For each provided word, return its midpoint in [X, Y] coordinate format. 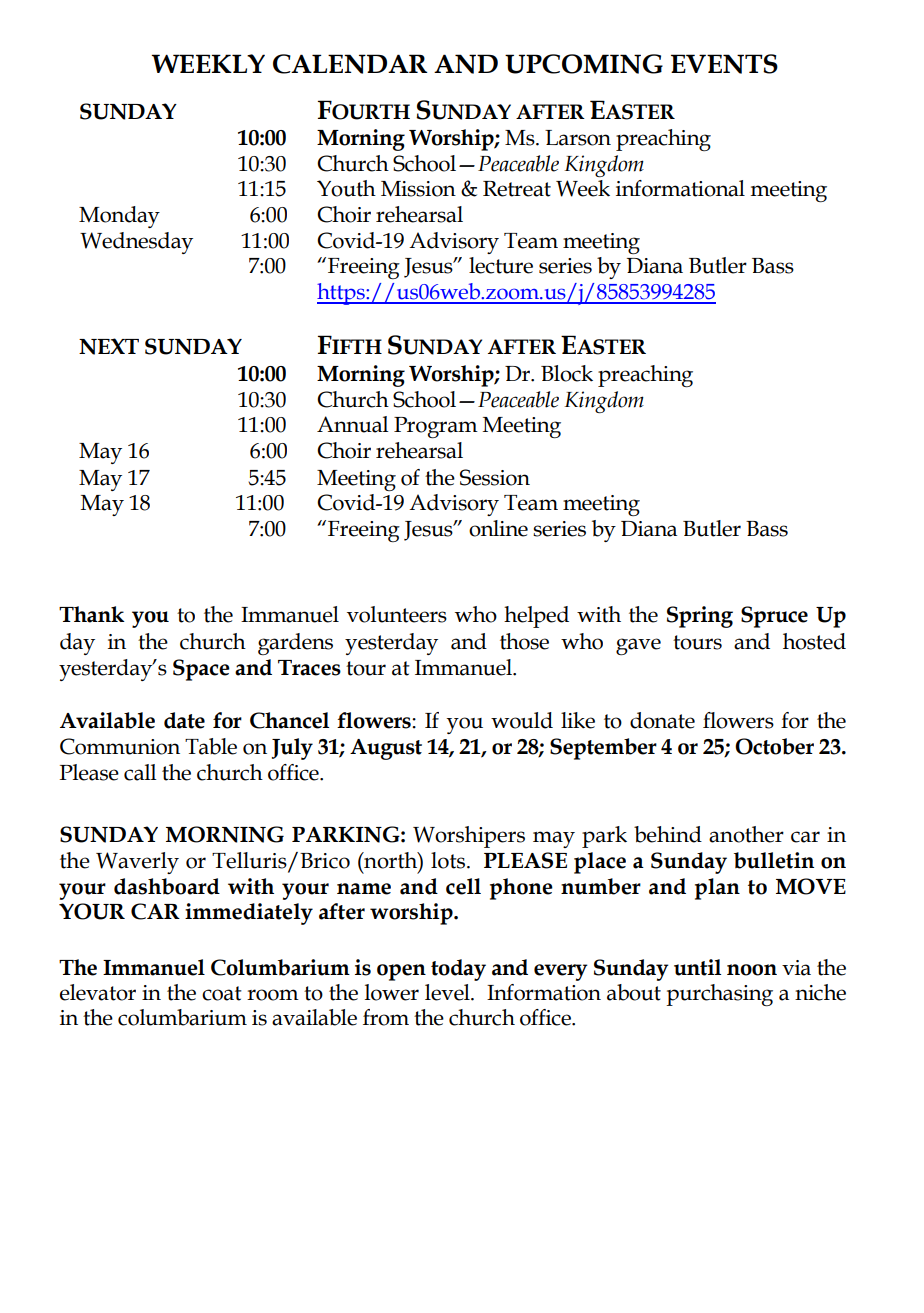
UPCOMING [584, 64]
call [140, 772]
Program [436, 427]
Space [201, 670]
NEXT [109, 346]
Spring [700, 617]
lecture [501, 265]
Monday [119, 217]
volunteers [397, 614]
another [746, 834]
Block [567, 373]
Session [495, 477]
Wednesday [136, 243]
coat [222, 993]
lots [448, 860]
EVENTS [724, 64]
